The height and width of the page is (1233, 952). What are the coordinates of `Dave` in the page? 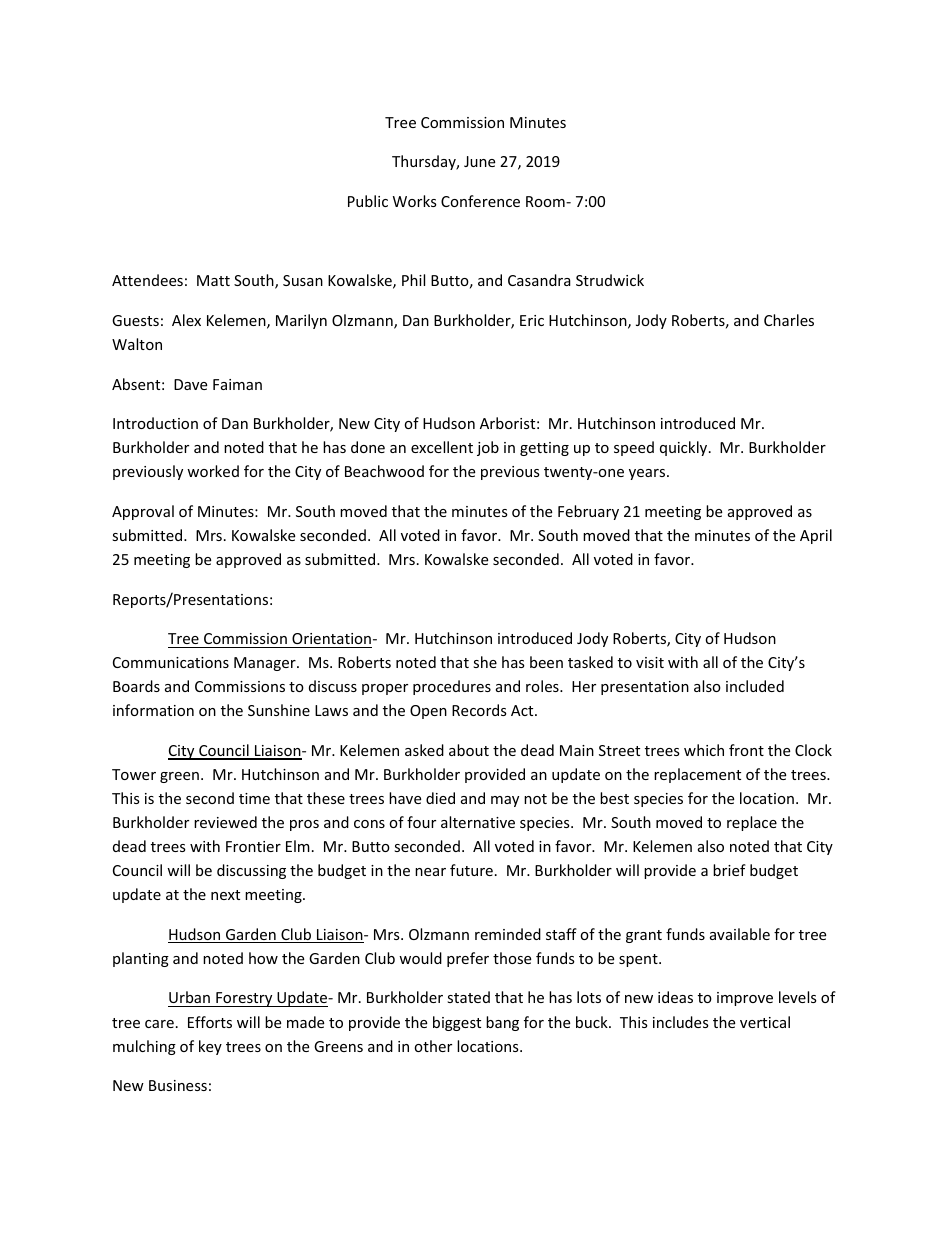 It's located at (190, 384).
